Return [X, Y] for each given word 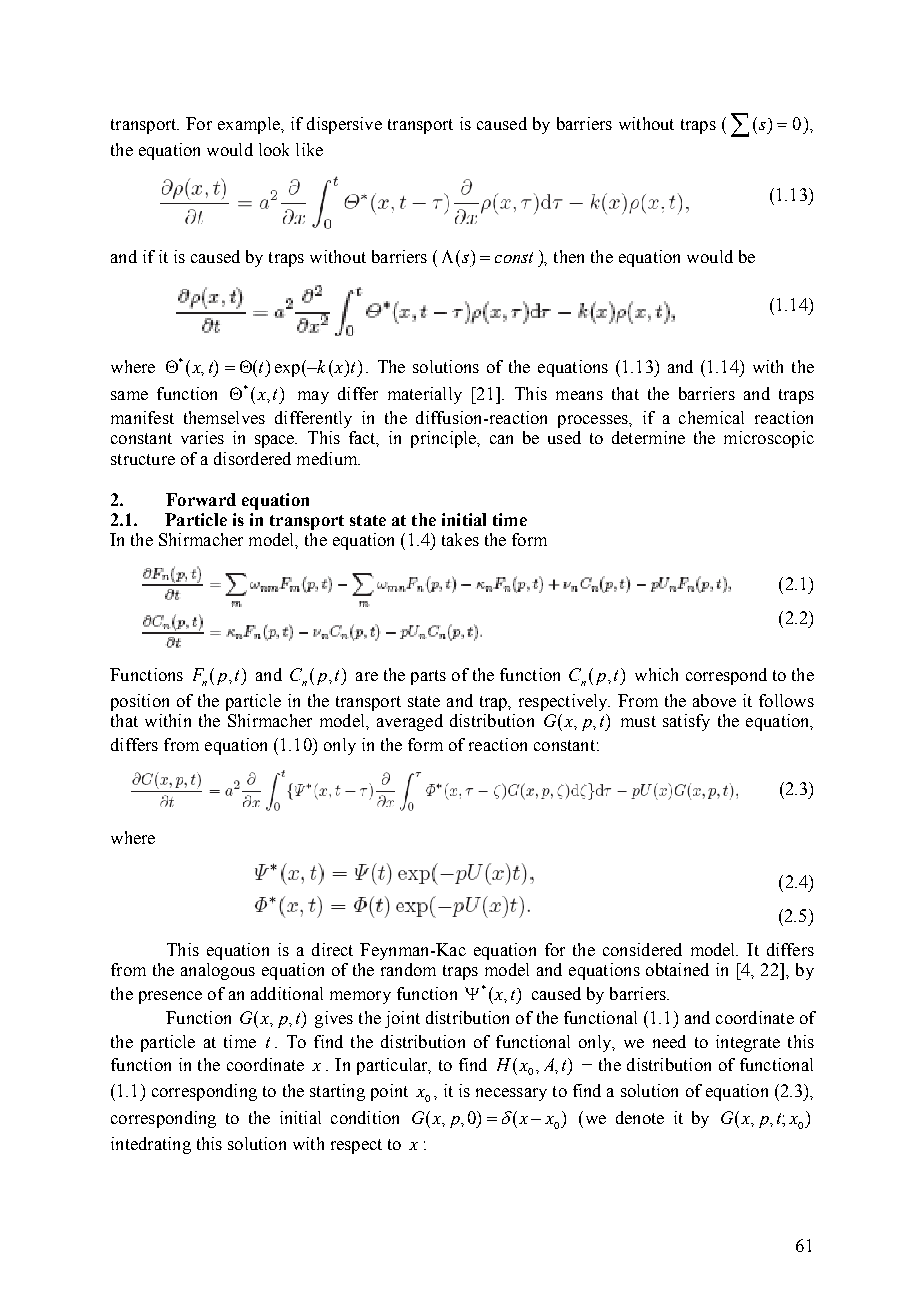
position [140, 702]
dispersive [344, 125]
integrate [748, 1043]
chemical [711, 417]
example [250, 125]
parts [428, 677]
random [408, 969]
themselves [224, 417]
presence [170, 997]
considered [642, 949]
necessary [511, 1094]
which [656, 674]
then [569, 256]
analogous [218, 971]
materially [425, 395]
